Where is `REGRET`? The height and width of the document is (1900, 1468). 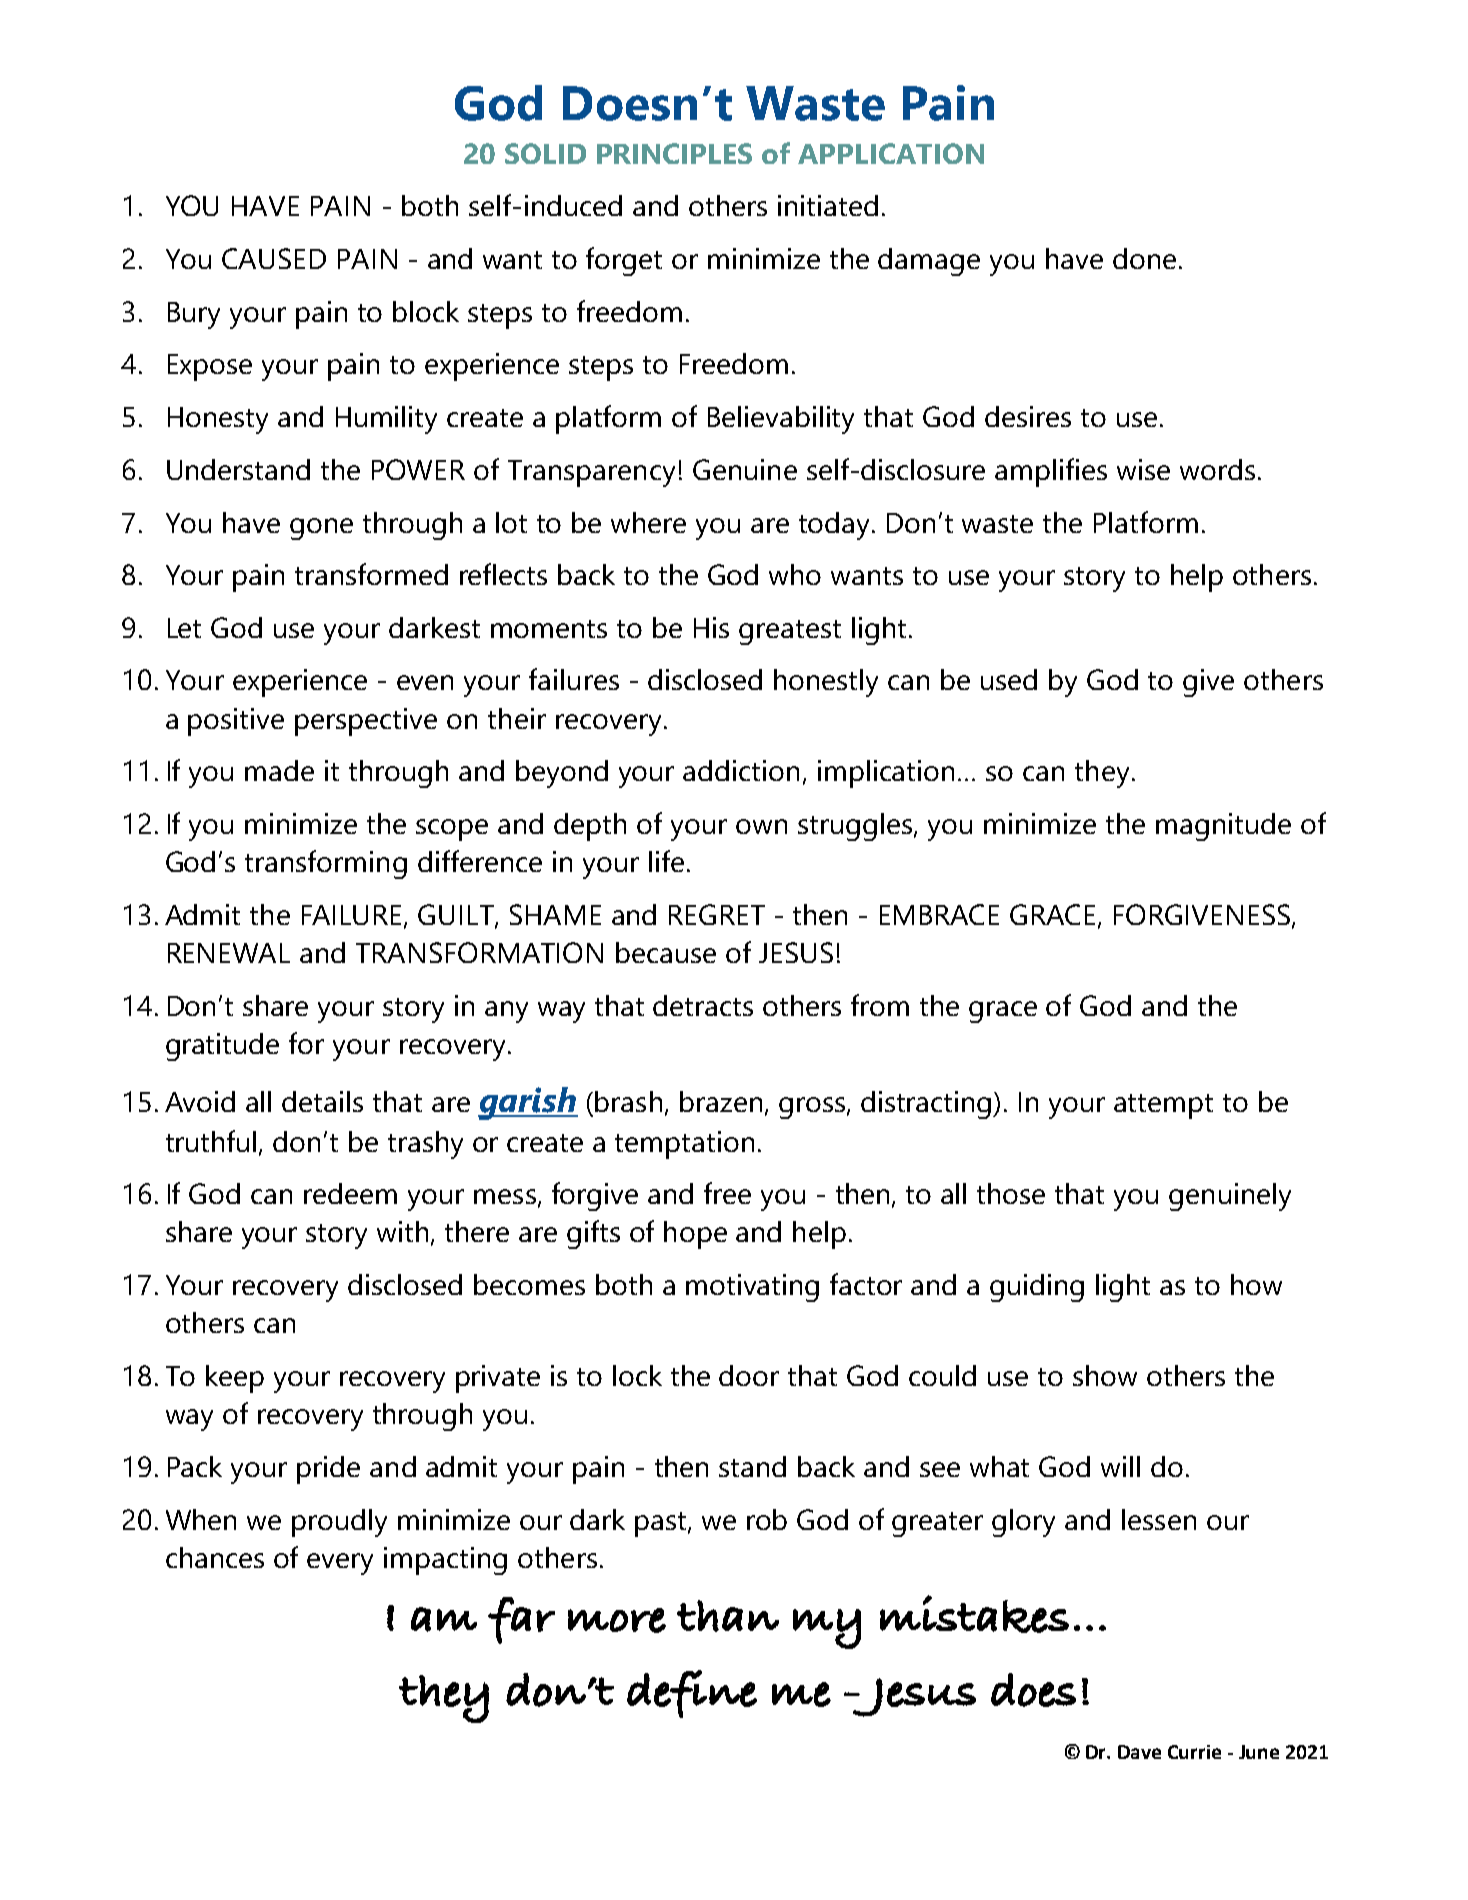
REGRET is located at coordinates (717, 914).
